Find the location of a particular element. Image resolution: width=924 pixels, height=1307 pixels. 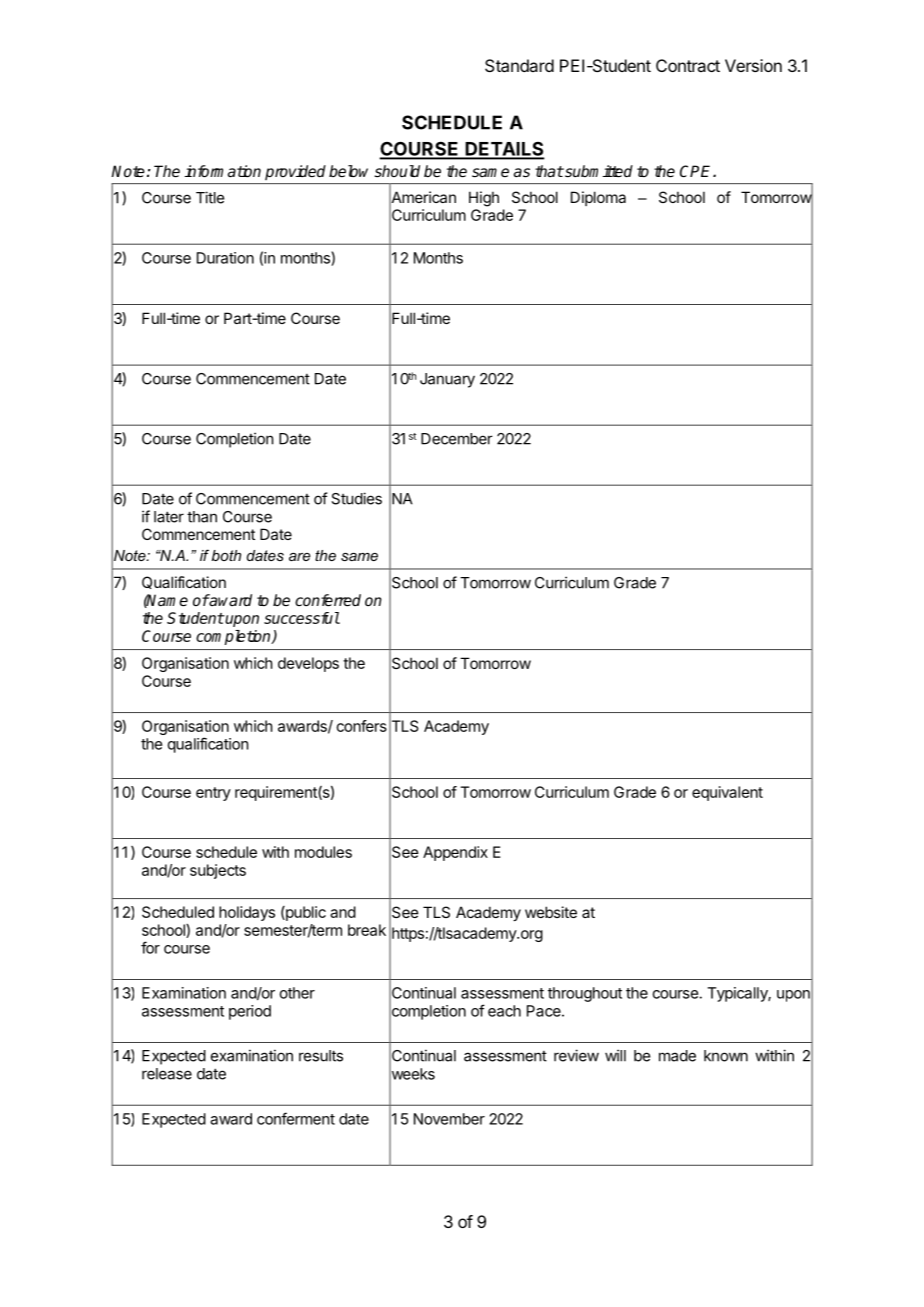

made is located at coordinates (677, 1056).
